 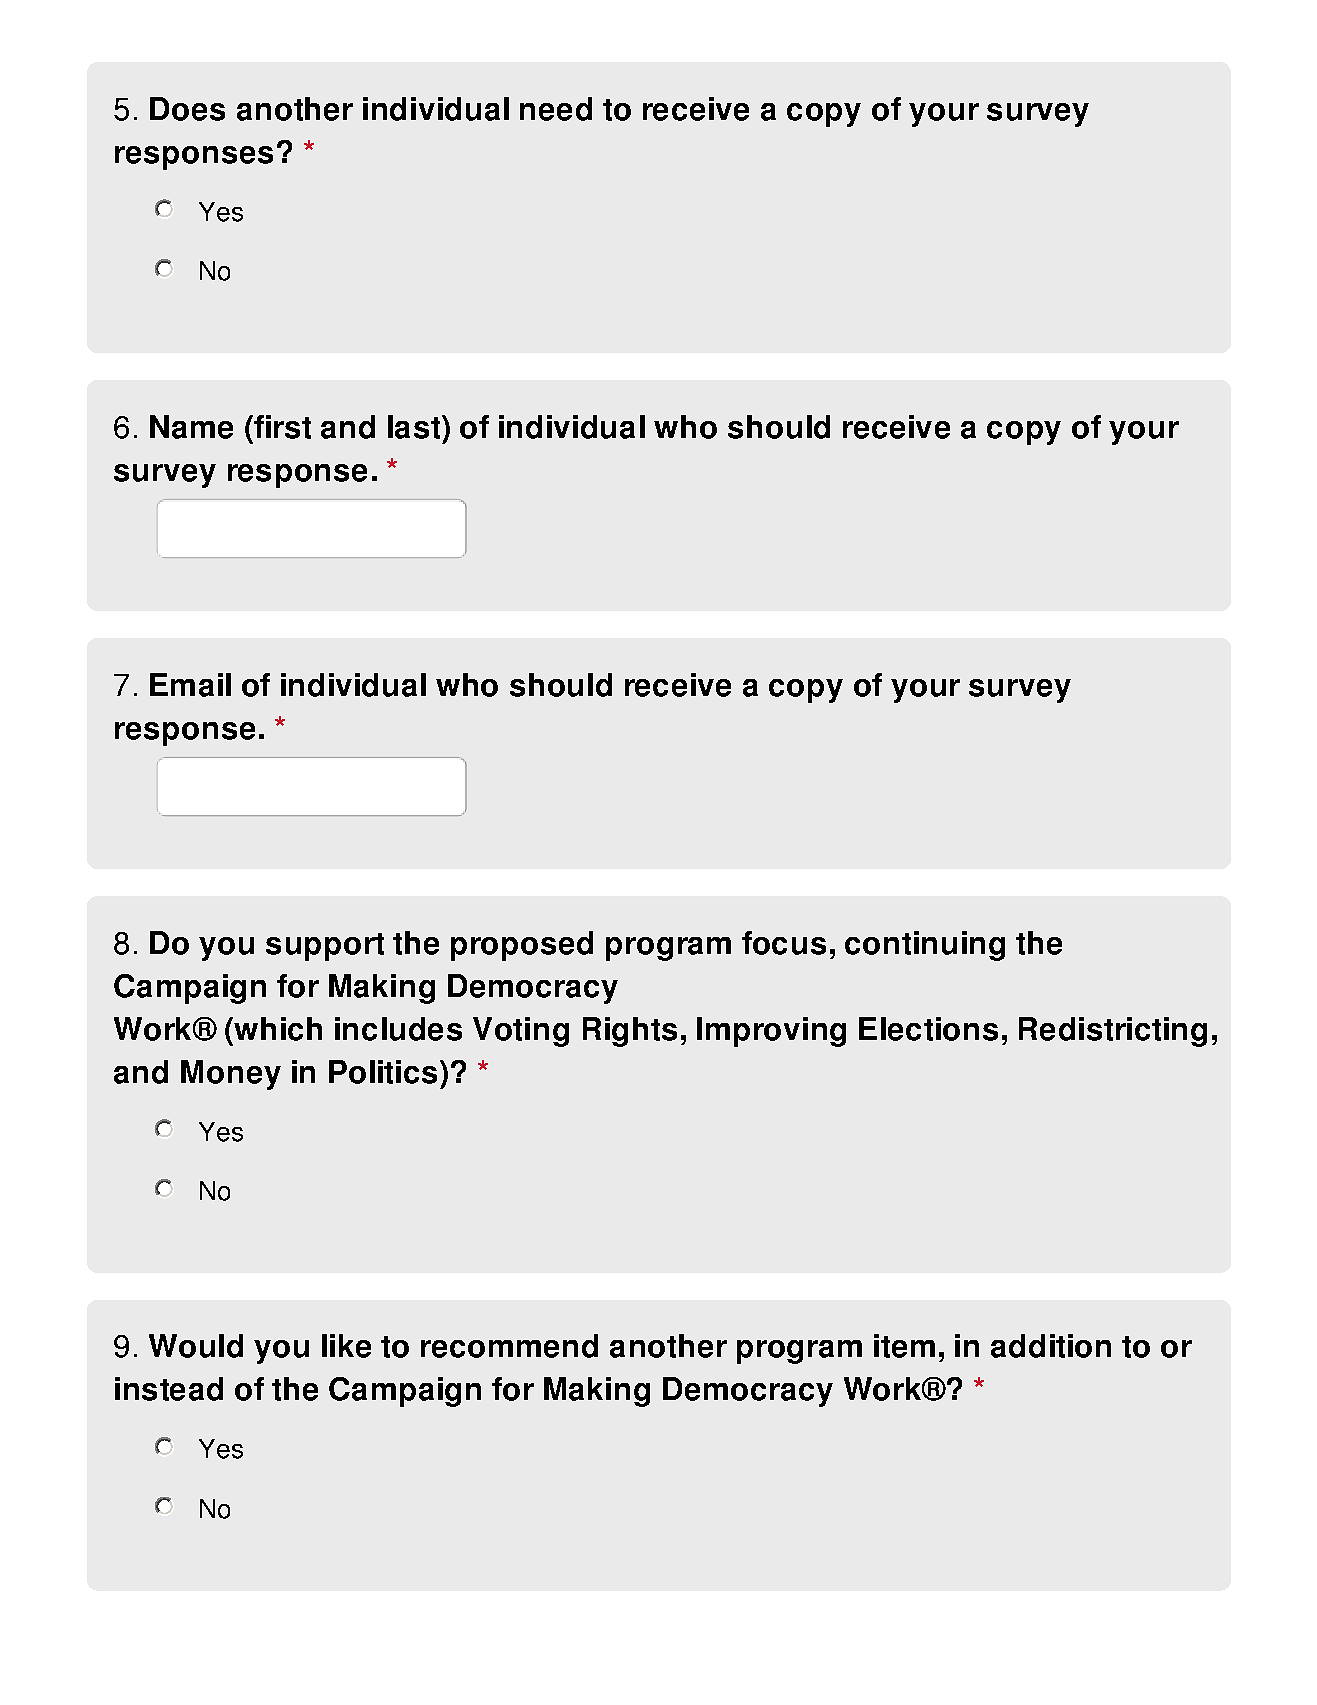 What do you see at coordinates (415, 427) in the document?
I see `last` at bounding box center [415, 427].
